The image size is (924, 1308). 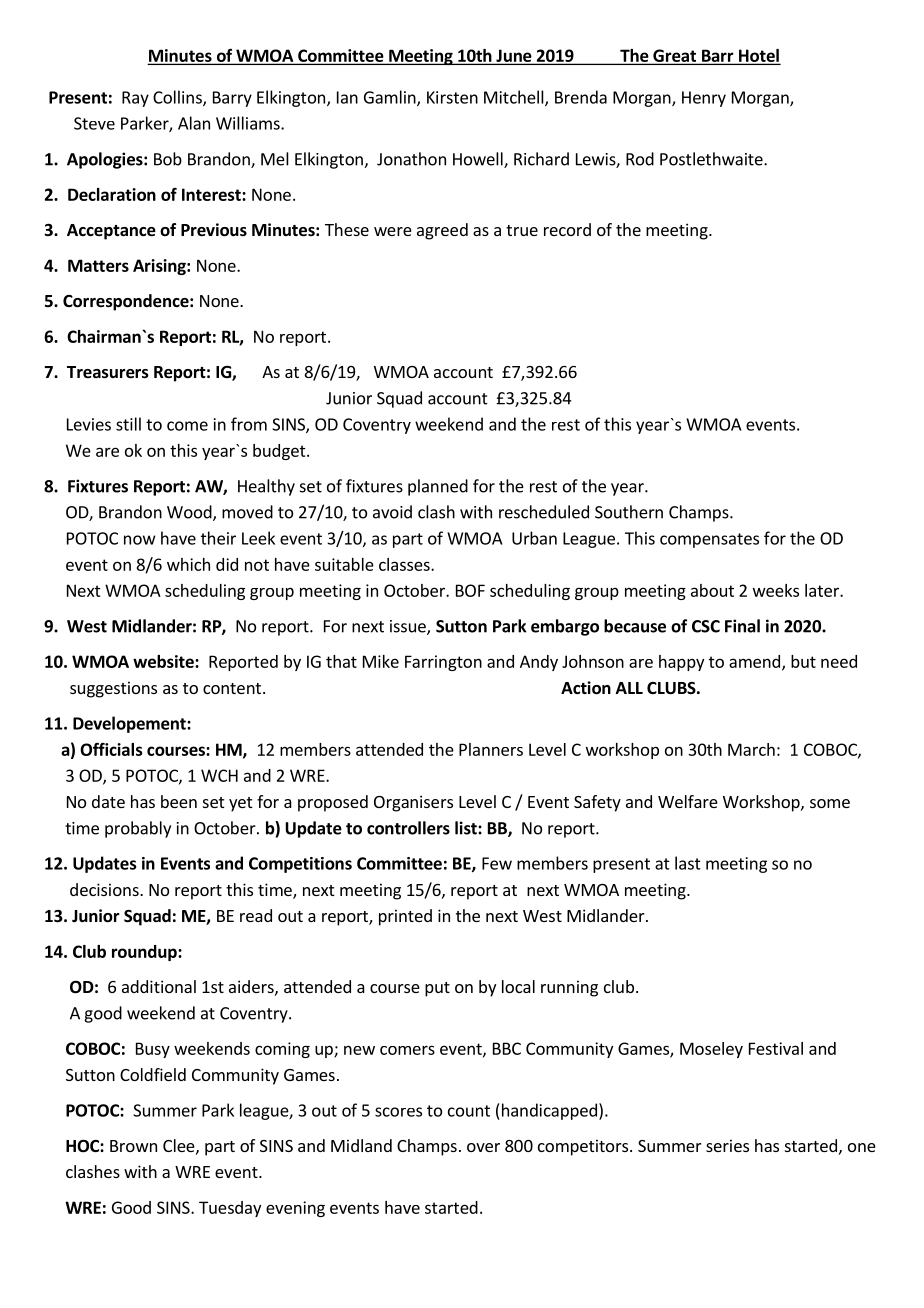 I want to click on series, so click(x=727, y=1145).
